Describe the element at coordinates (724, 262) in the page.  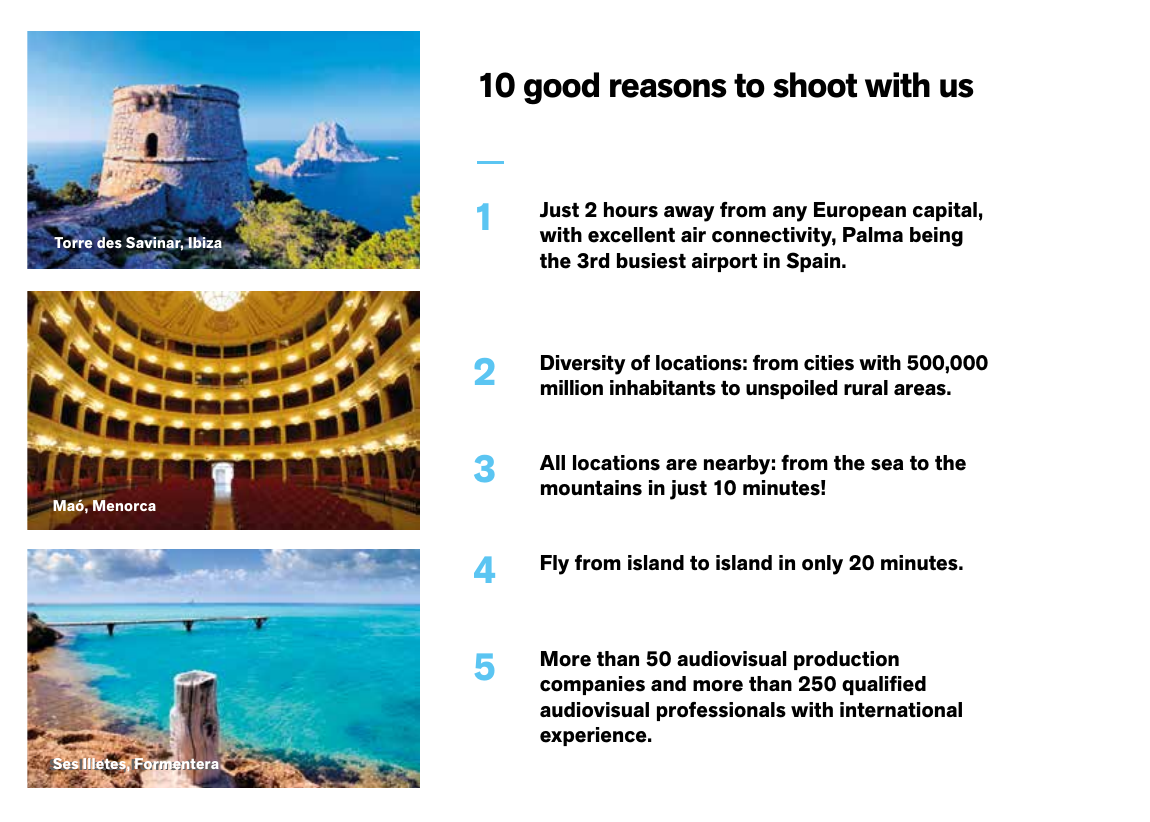
I see `airport` at that location.
